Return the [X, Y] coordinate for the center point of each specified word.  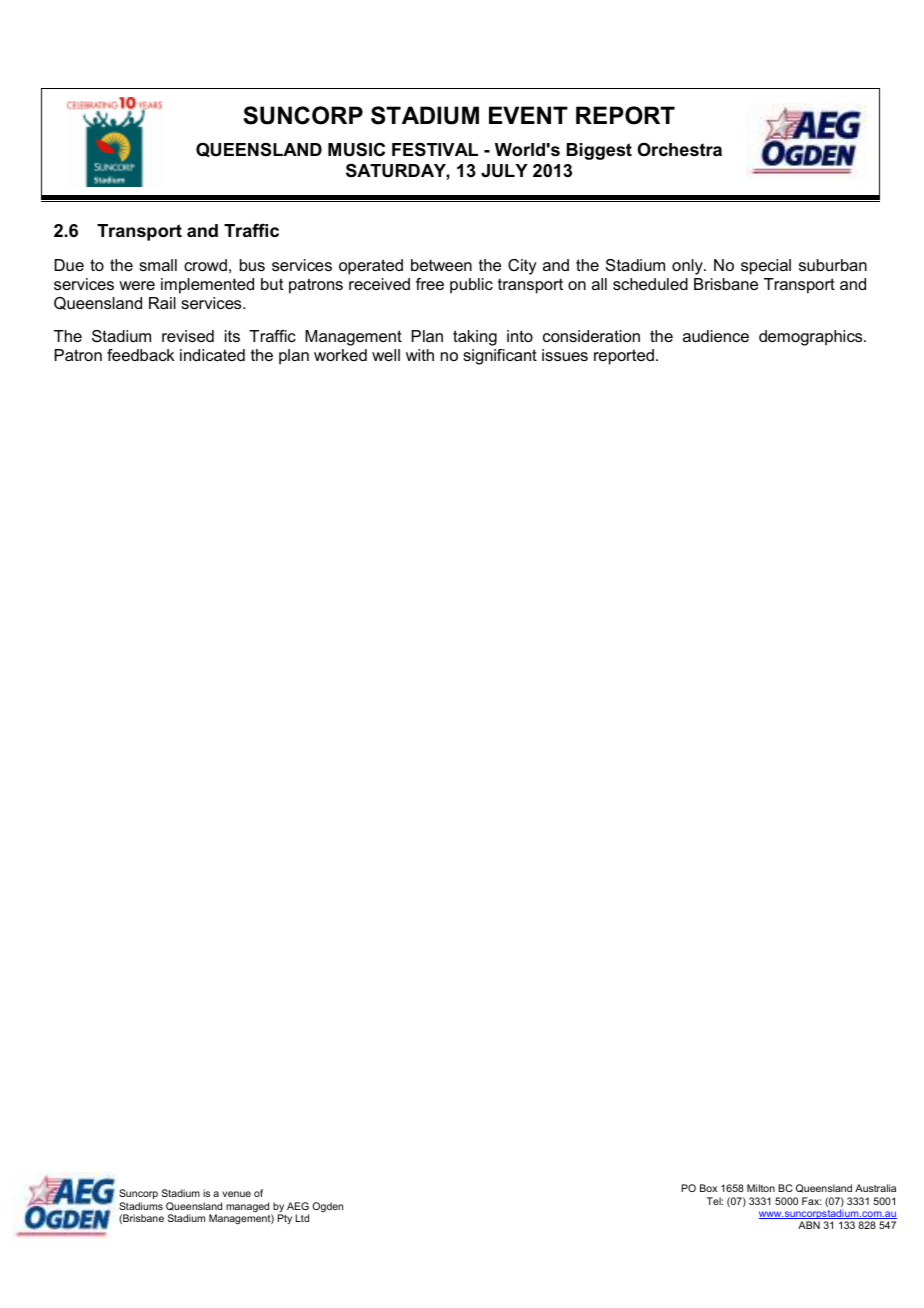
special [766, 267]
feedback [141, 355]
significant [500, 357]
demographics [812, 338]
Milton [761, 1188]
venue [236, 1194]
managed [249, 1208]
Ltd [302, 1218]
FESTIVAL [435, 149]
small [158, 265]
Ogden [327, 1207]
